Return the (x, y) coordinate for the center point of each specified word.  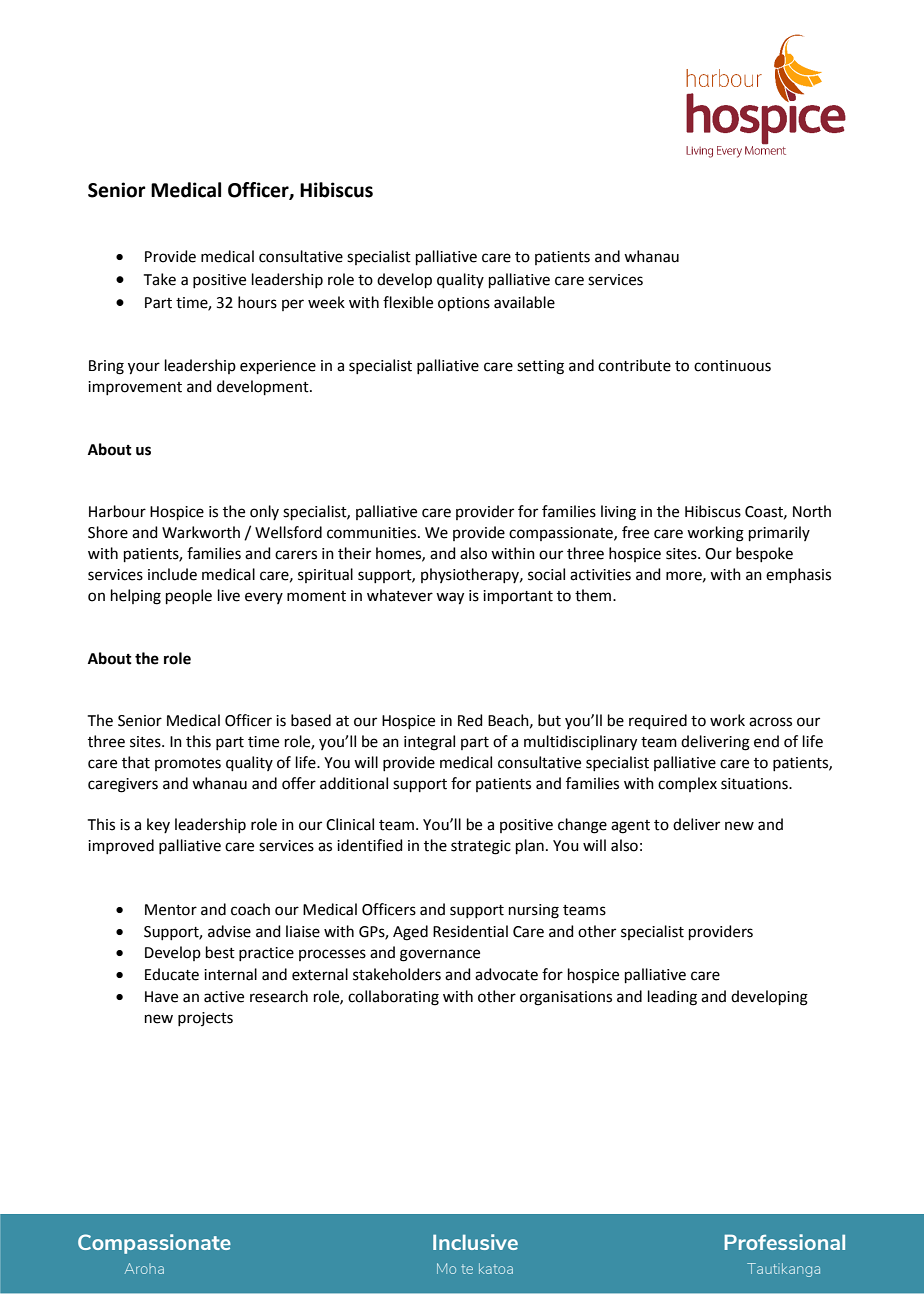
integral (429, 743)
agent (630, 827)
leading (672, 998)
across (770, 722)
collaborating (393, 998)
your (144, 368)
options (464, 304)
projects (205, 1019)
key (158, 825)
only (264, 512)
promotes (188, 764)
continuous (732, 366)
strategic (481, 847)
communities (373, 533)
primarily (779, 533)
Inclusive (475, 1242)
